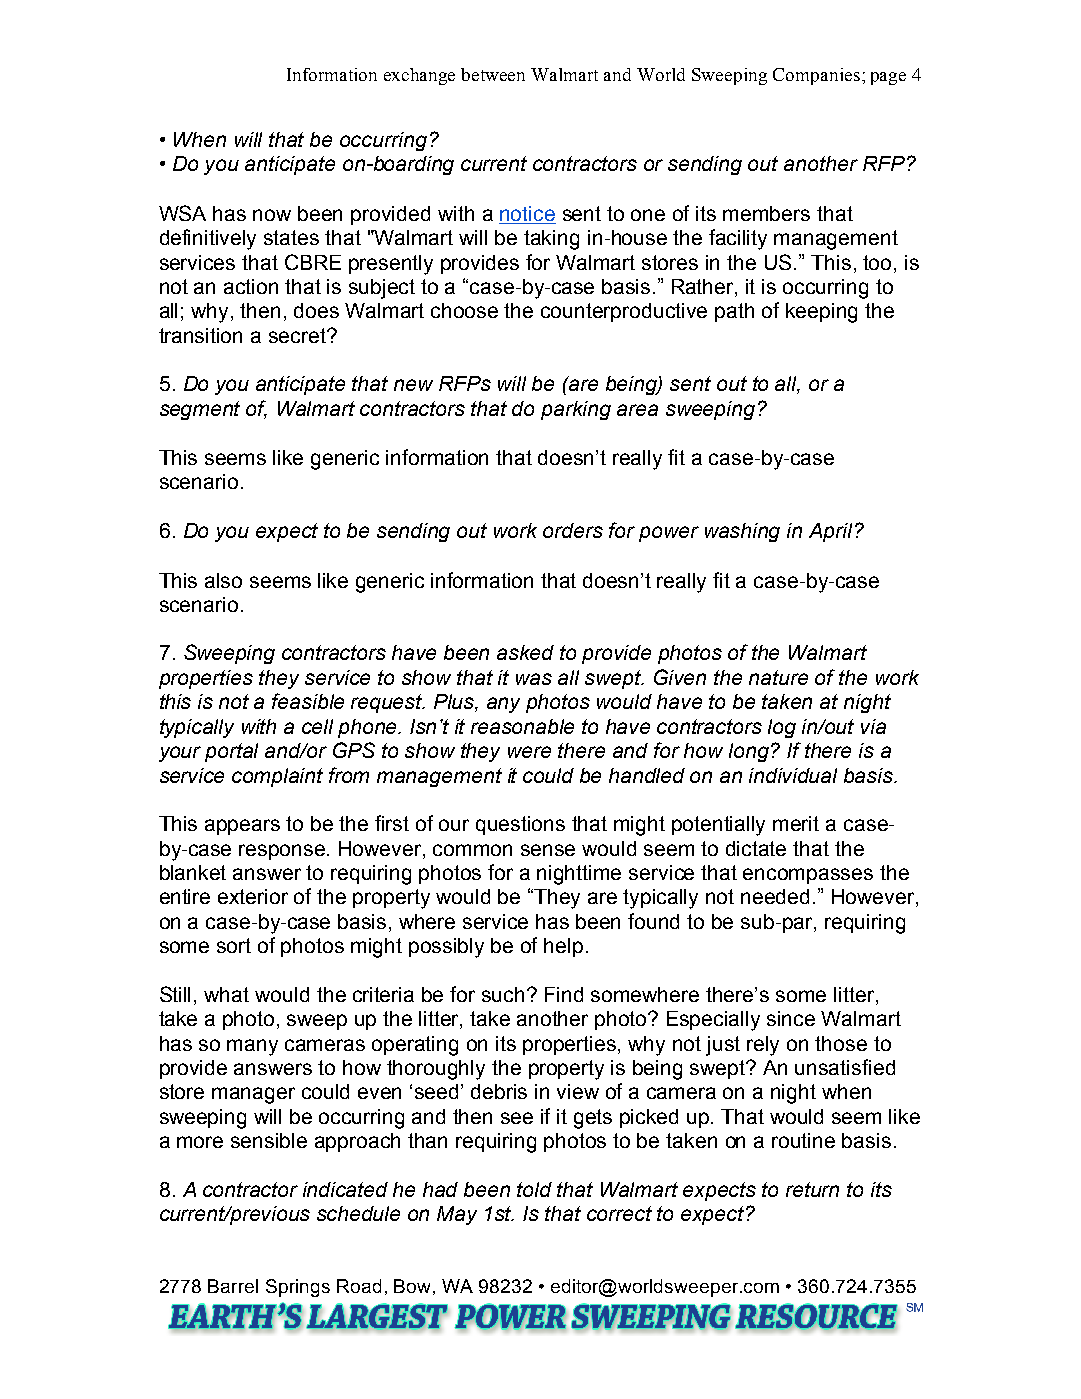  Describe the element at coordinates (808, 876) in the image. I see `encompasses` at that location.
